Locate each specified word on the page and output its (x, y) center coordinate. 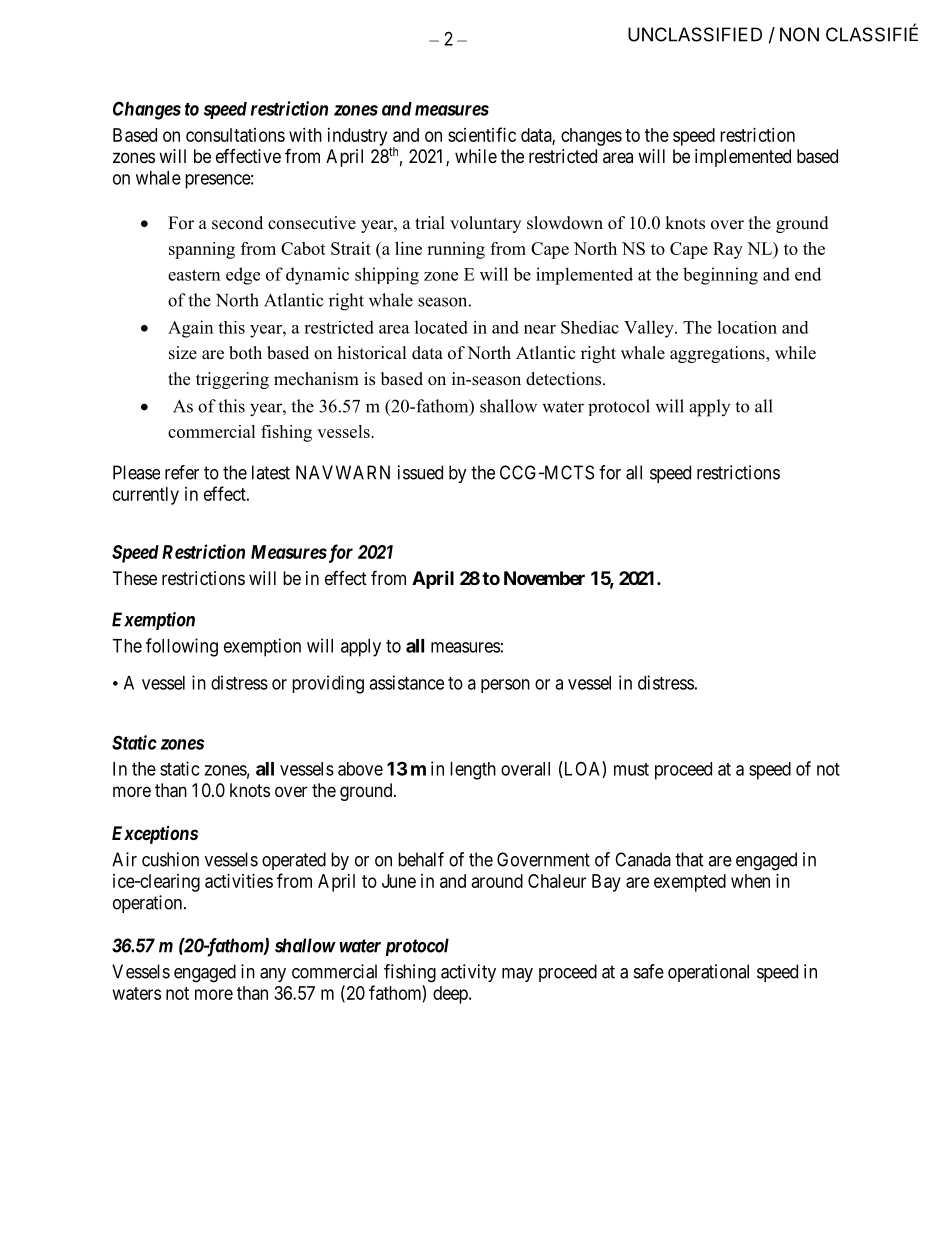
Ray (728, 250)
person (505, 686)
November (544, 578)
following (182, 647)
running (456, 250)
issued (420, 472)
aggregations (718, 354)
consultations (235, 135)
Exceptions (155, 835)
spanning (202, 250)
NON (799, 34)
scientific (482, 134)
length (473, 771)
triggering (232, 380)
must (631, 769)
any (273, 975)
